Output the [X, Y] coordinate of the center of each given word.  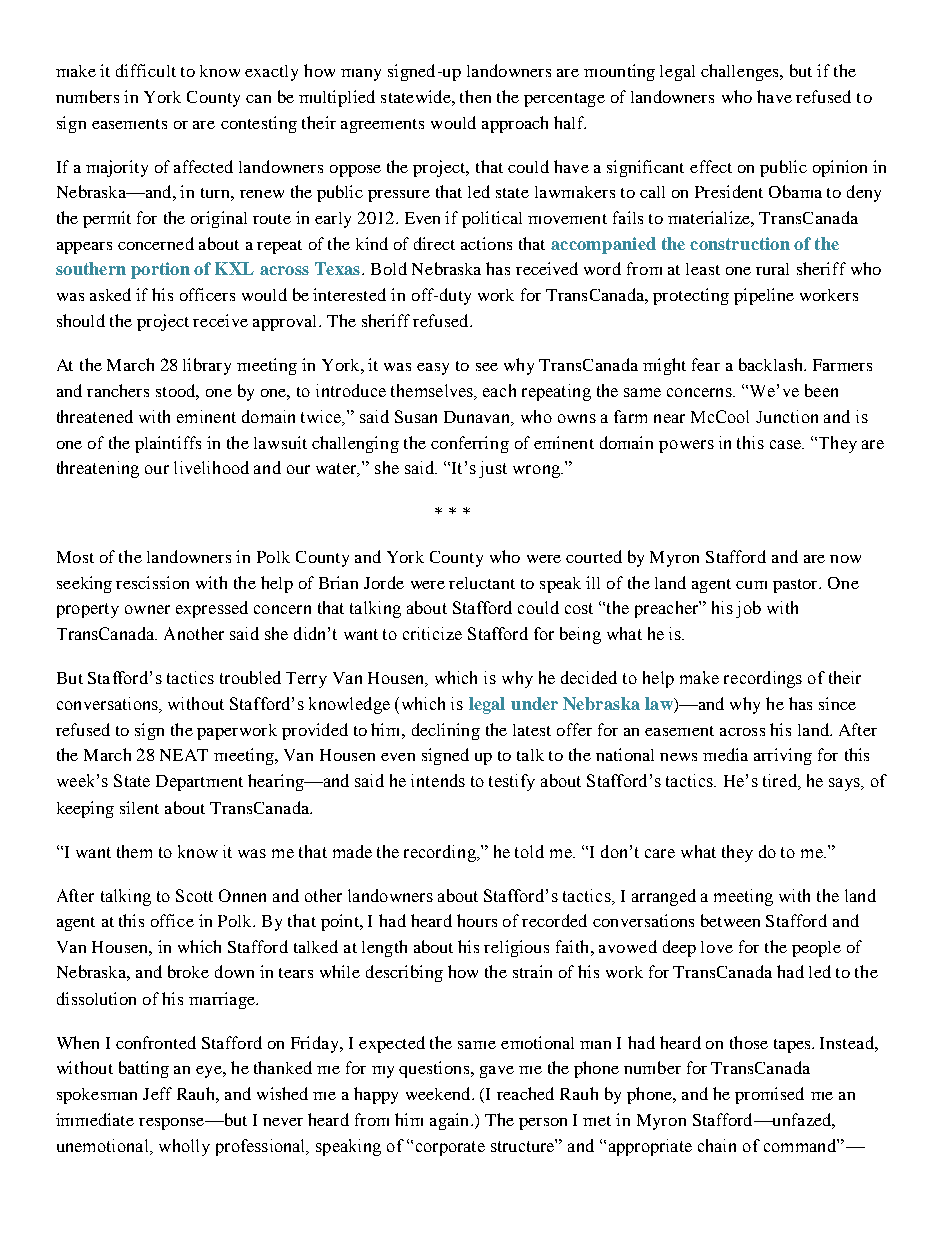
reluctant [482, 583]
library [207, 366]
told [529, 851]
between [730, 920]
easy [433, 369]
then [475, 96]
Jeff [157, 1093]
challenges [741, 72]
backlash [772, 364]
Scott [194, 895]
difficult [146, 70]
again [451, 1121]
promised [769, 1095]
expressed [212, 609]
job [748, 609]
